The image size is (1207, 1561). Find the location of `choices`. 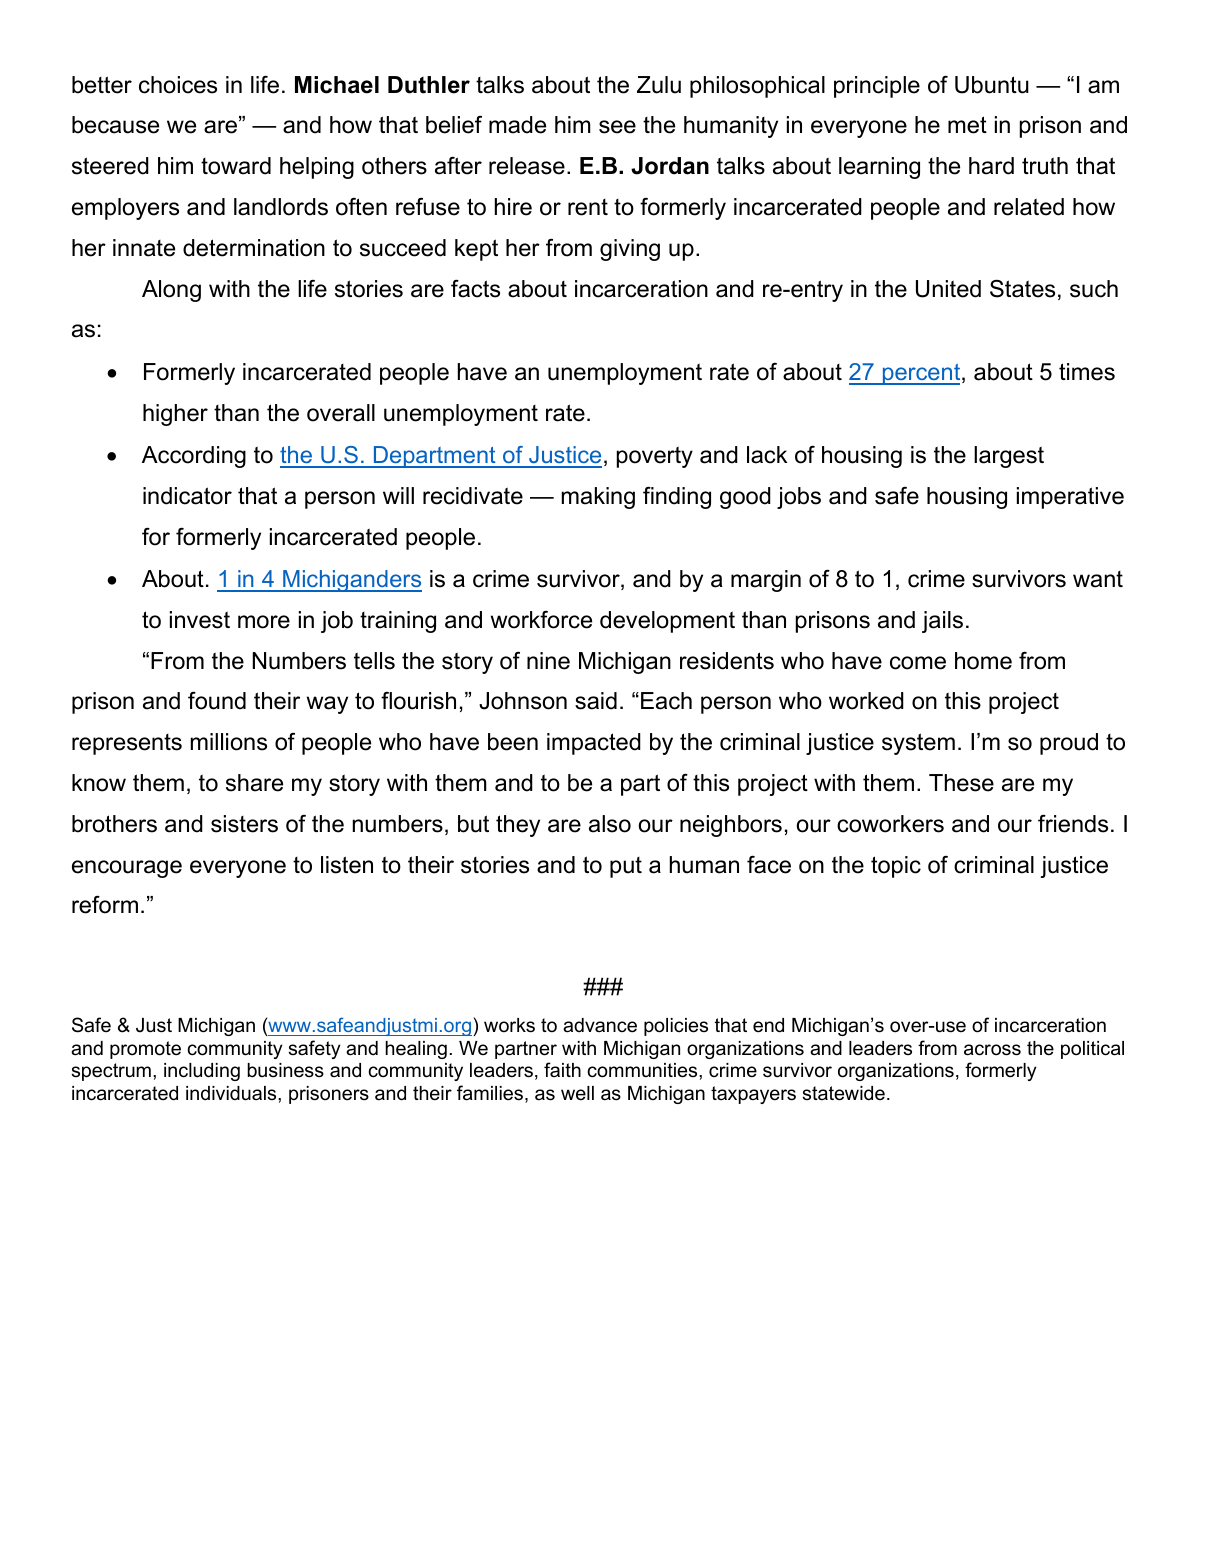

choices is located at coordinates (178, 85).
